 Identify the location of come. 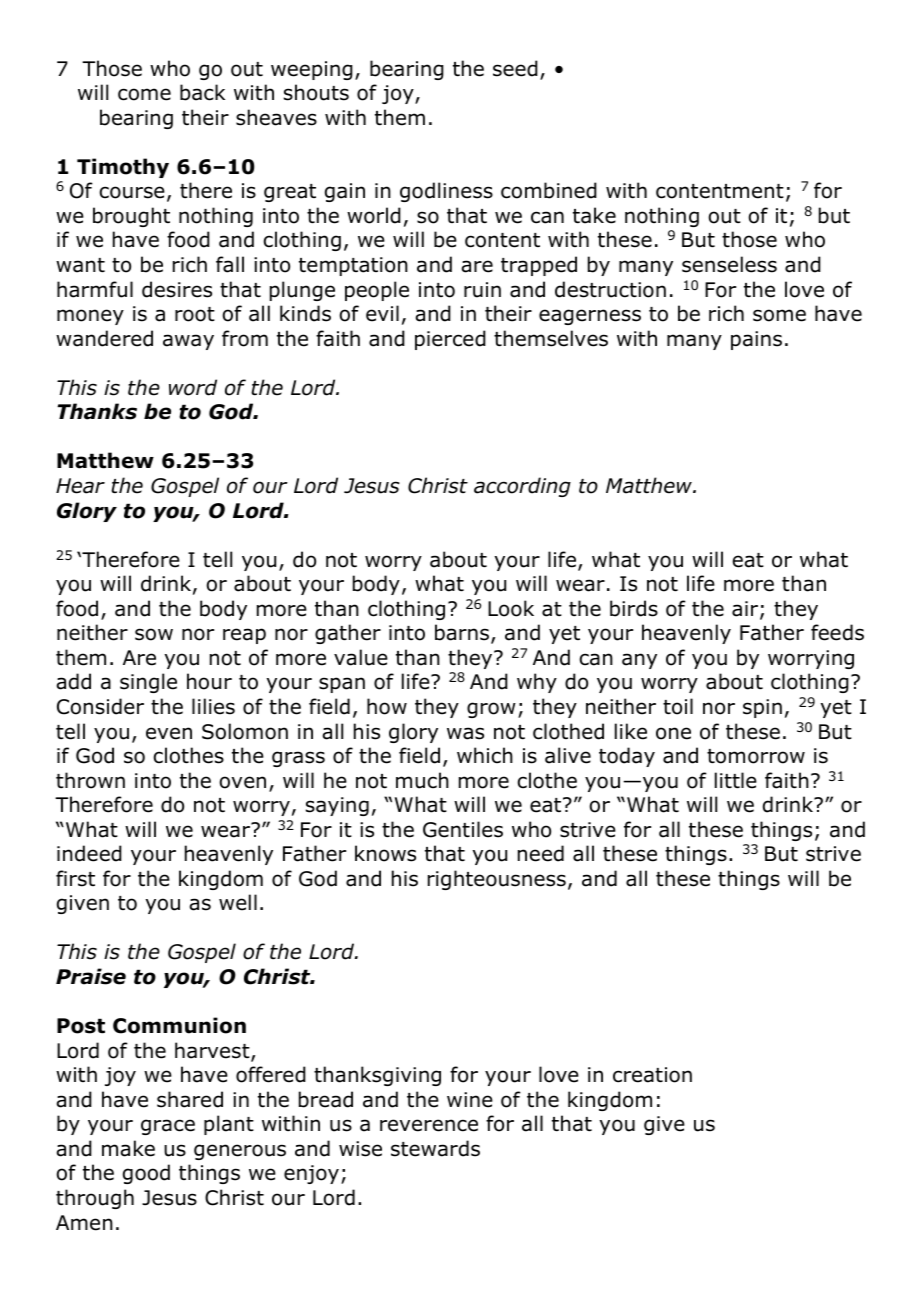
(144, 94).
